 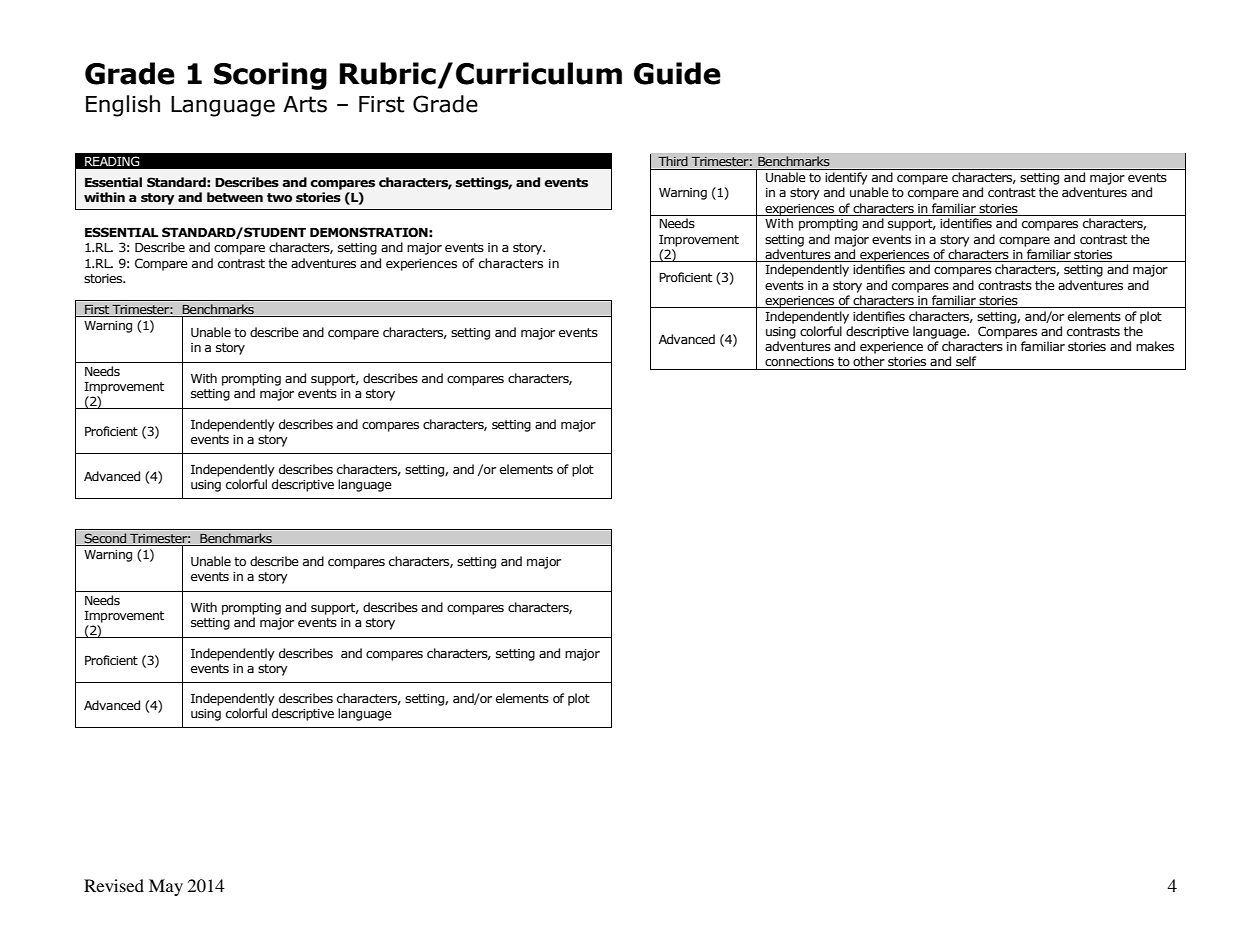 I want to click on Scoring, so click(x=270, y=76).
